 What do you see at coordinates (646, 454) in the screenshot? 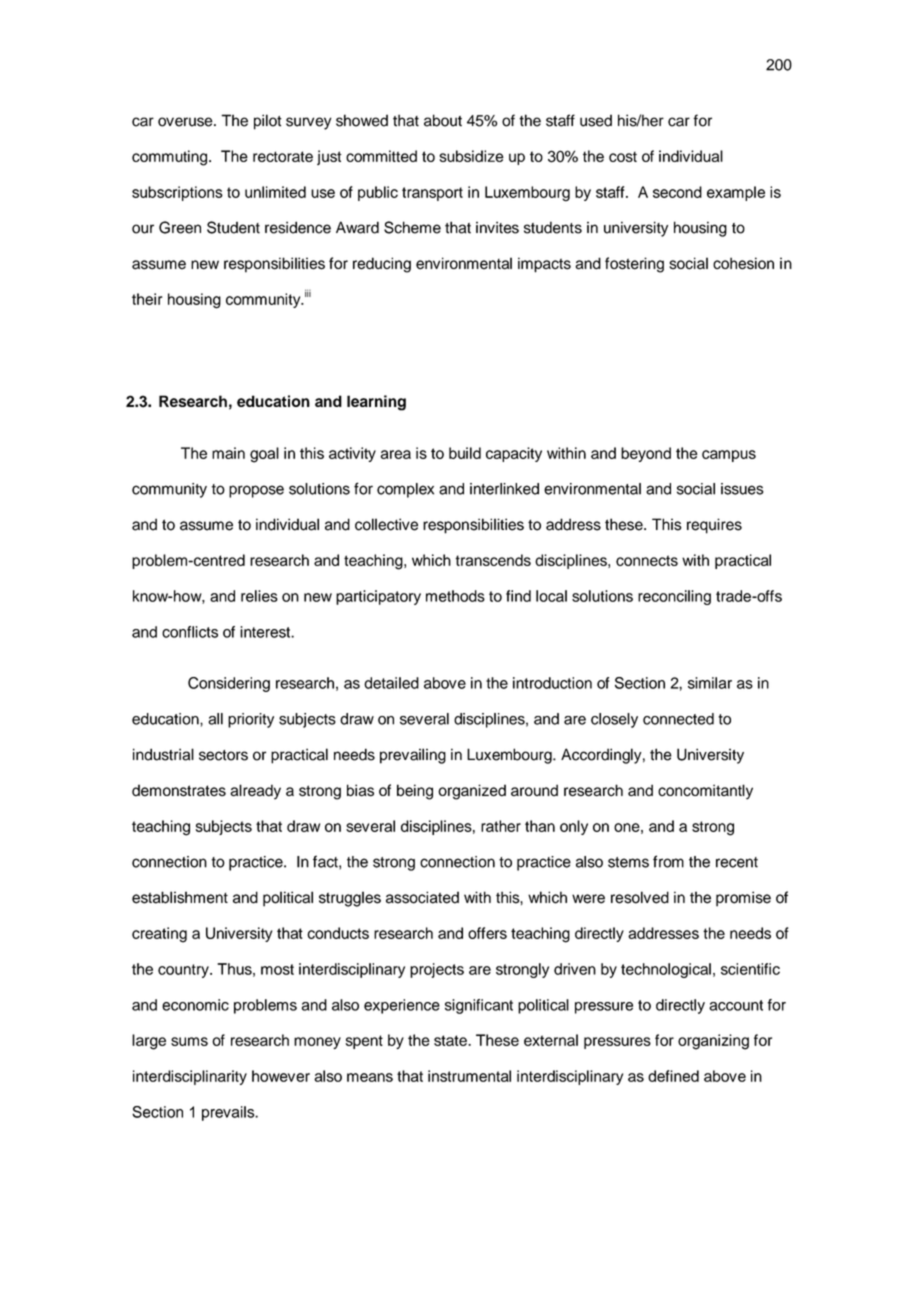
I see `beyond` at bounding box center [646, 454].
